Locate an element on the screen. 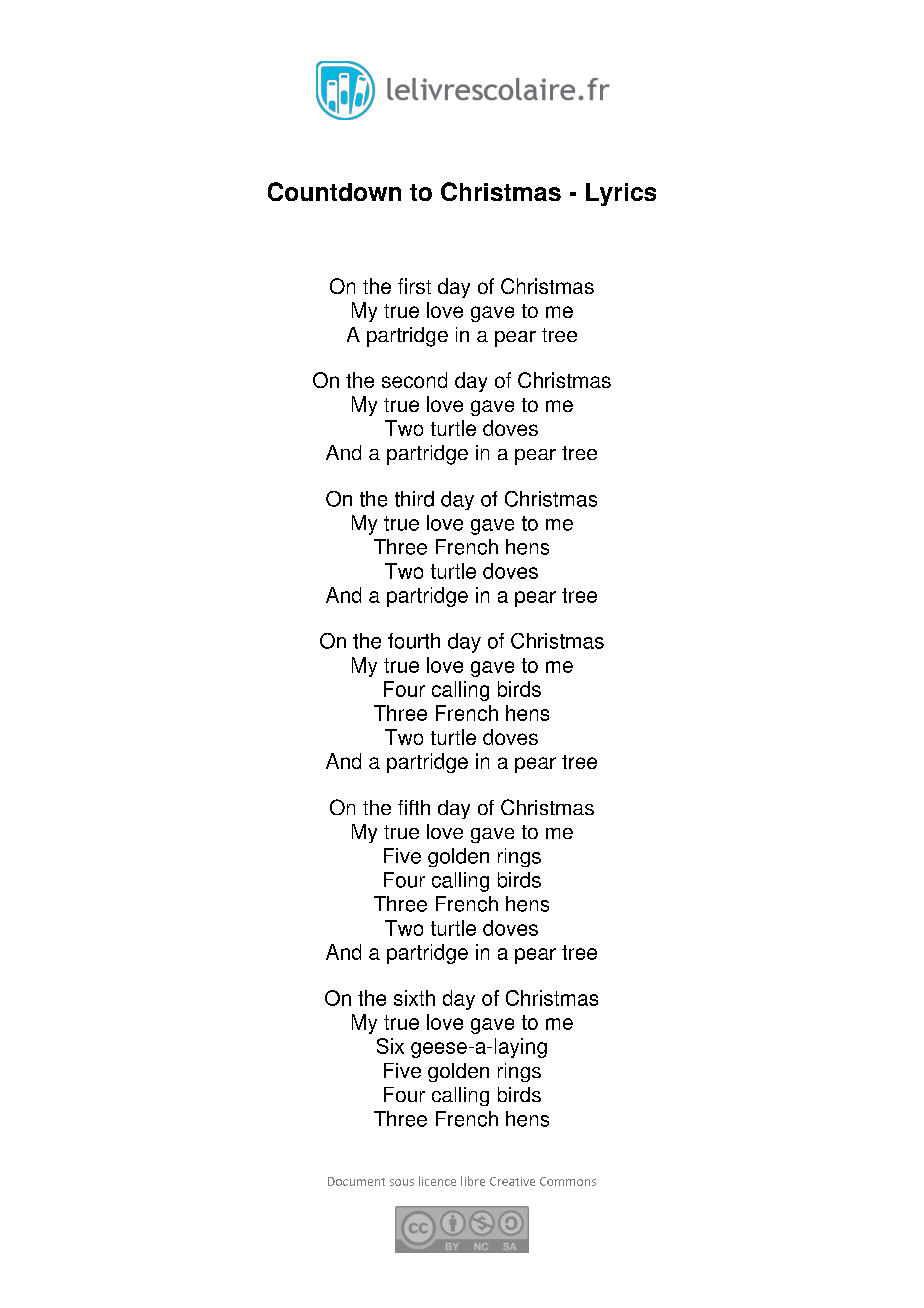 This screenshot has height=1308, width=924. first is located at coordinates (414, 286).
